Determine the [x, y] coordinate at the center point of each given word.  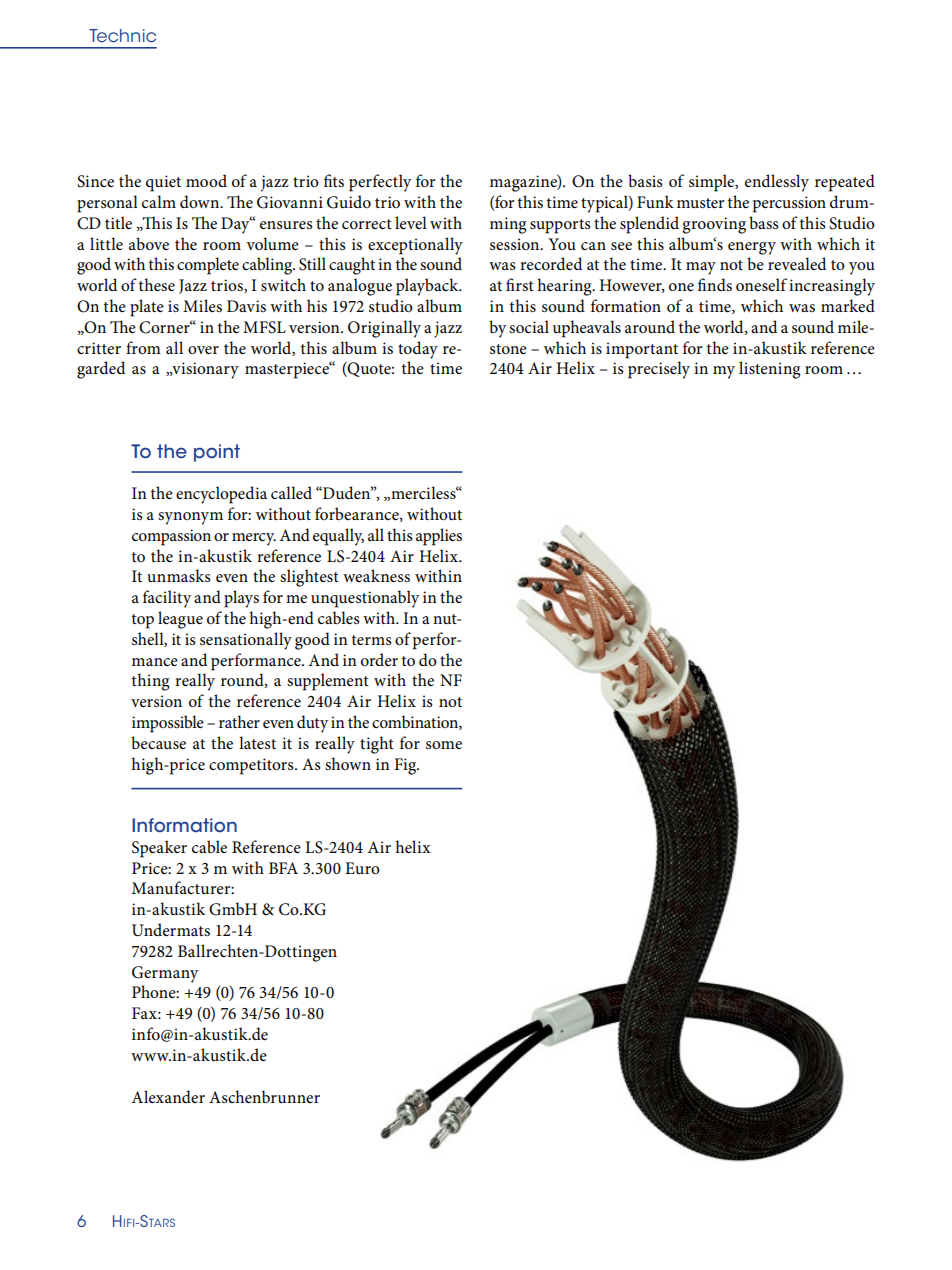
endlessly [777, 183]
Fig [406, 766]
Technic [122, 35]
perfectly [380, 183]
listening [770, 370]
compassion [171, 537]
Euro [362, 868]
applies [439, 537]
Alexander [168, 1096]
